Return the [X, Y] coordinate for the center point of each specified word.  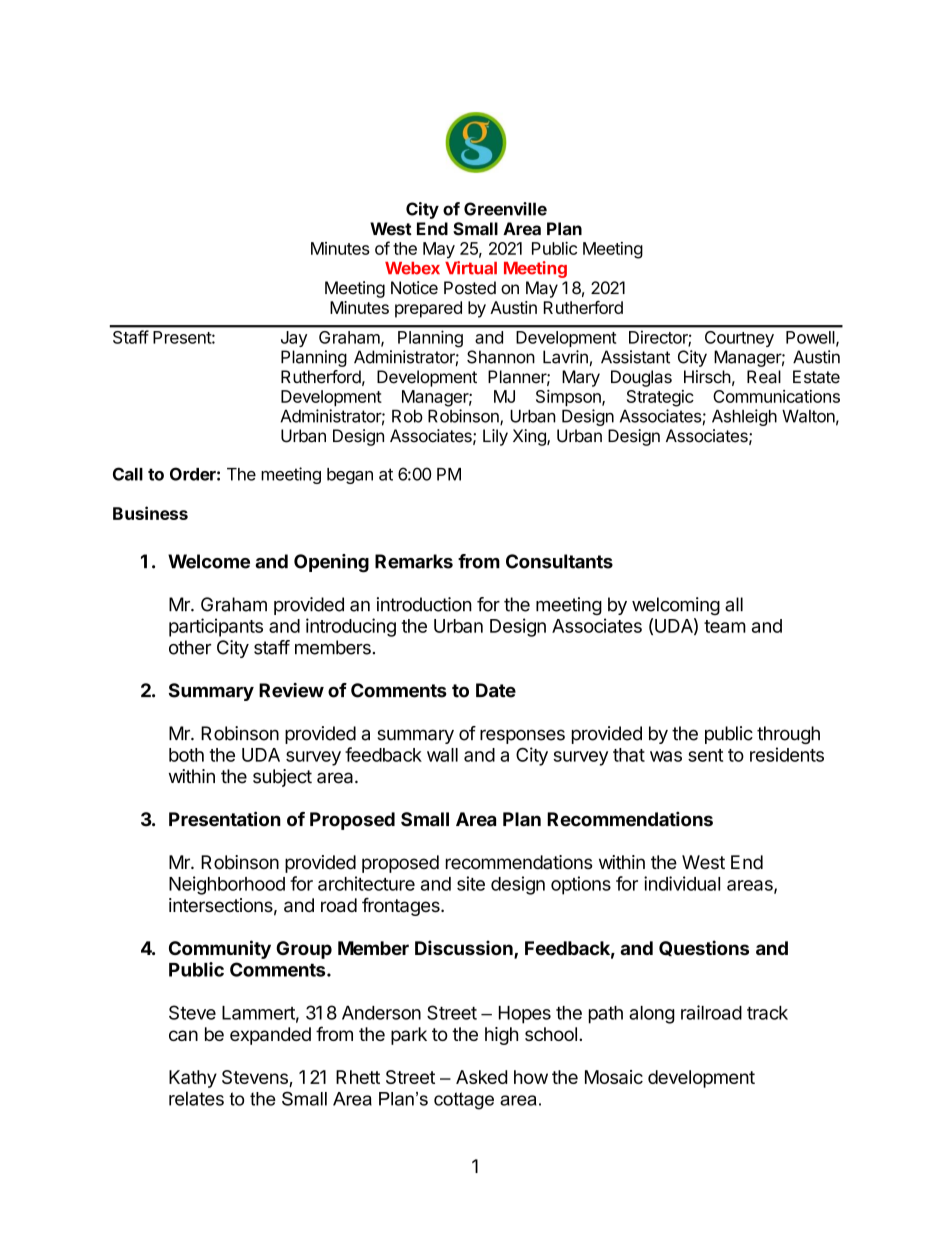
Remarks [414, 561]
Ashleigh [744, 417]
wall [442, 755]
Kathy [193, 1079]
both [186, 755]
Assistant [635, 357]
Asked [481, 1077]
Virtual [471, 268]
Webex [412, 268]
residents [787, 754]
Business [150, 513]
